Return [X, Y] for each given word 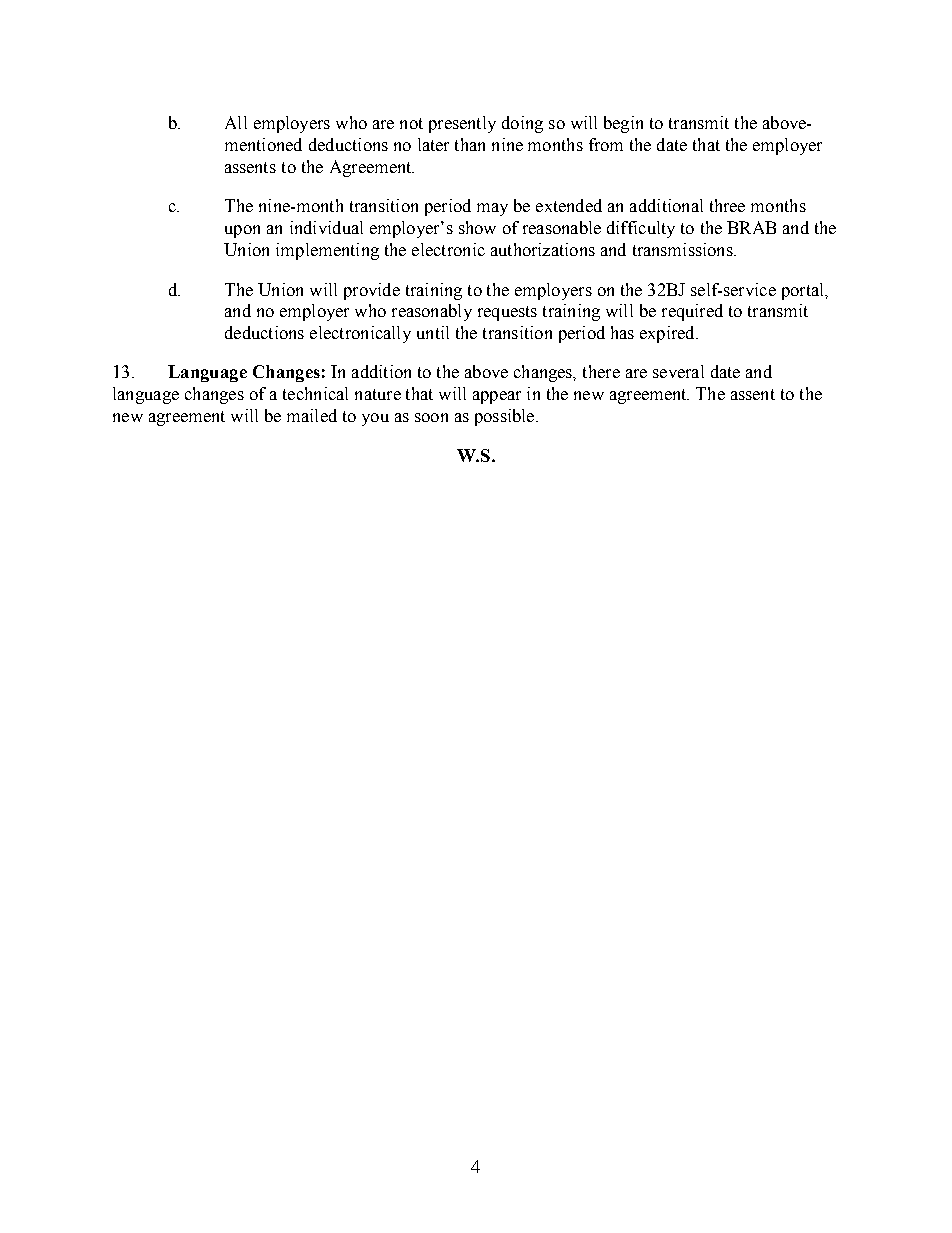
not [411, 123]
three [727, 205]
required [692, 312]
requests [507, 313]
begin [623, 124]
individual [326, 227]
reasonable [562, 227]
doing [522, 124]
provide [372, 291]
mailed [312, 415]
